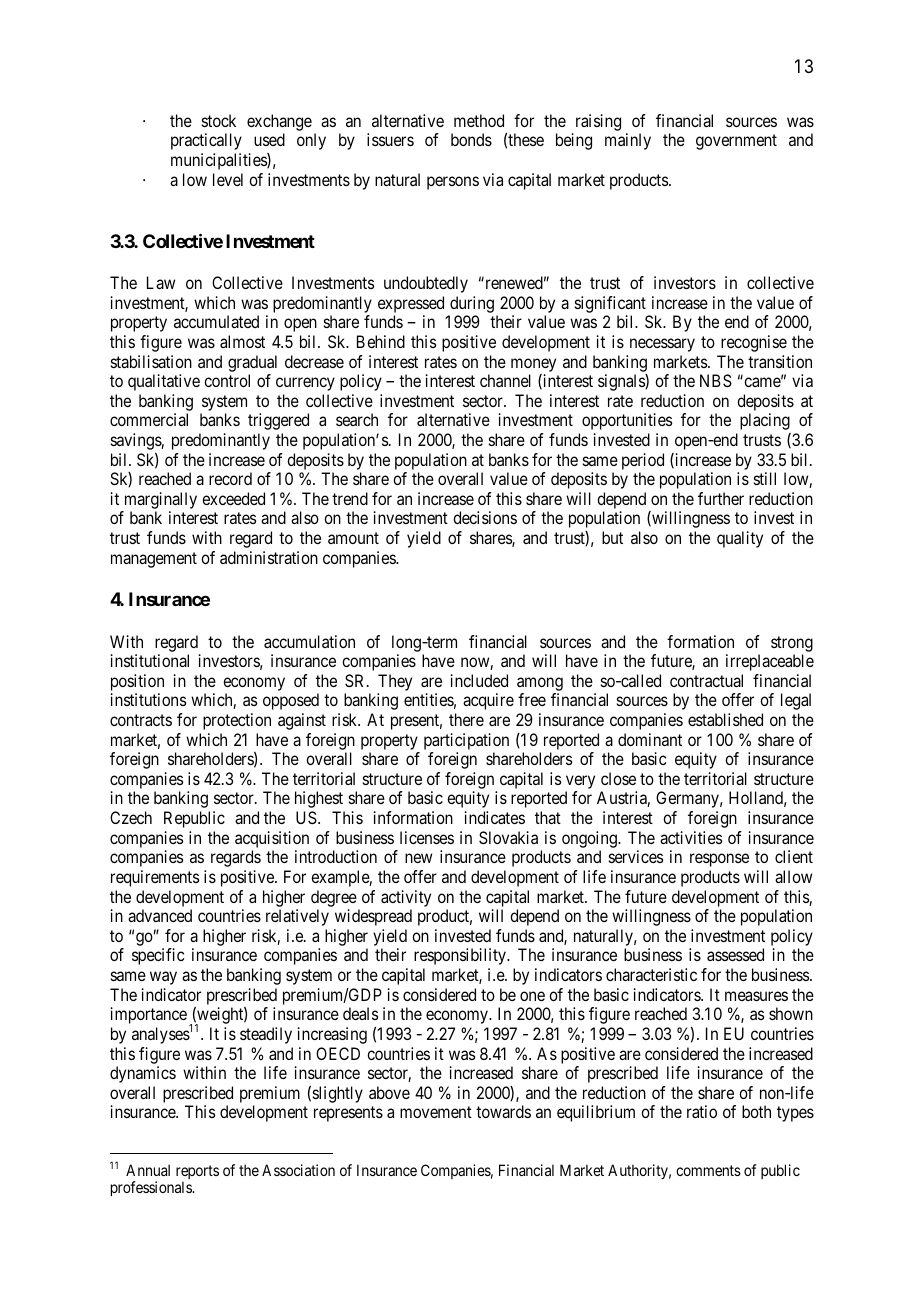  Describe the element at coordinates (206, 141) in the screenshot. I see `practically` at that location.
